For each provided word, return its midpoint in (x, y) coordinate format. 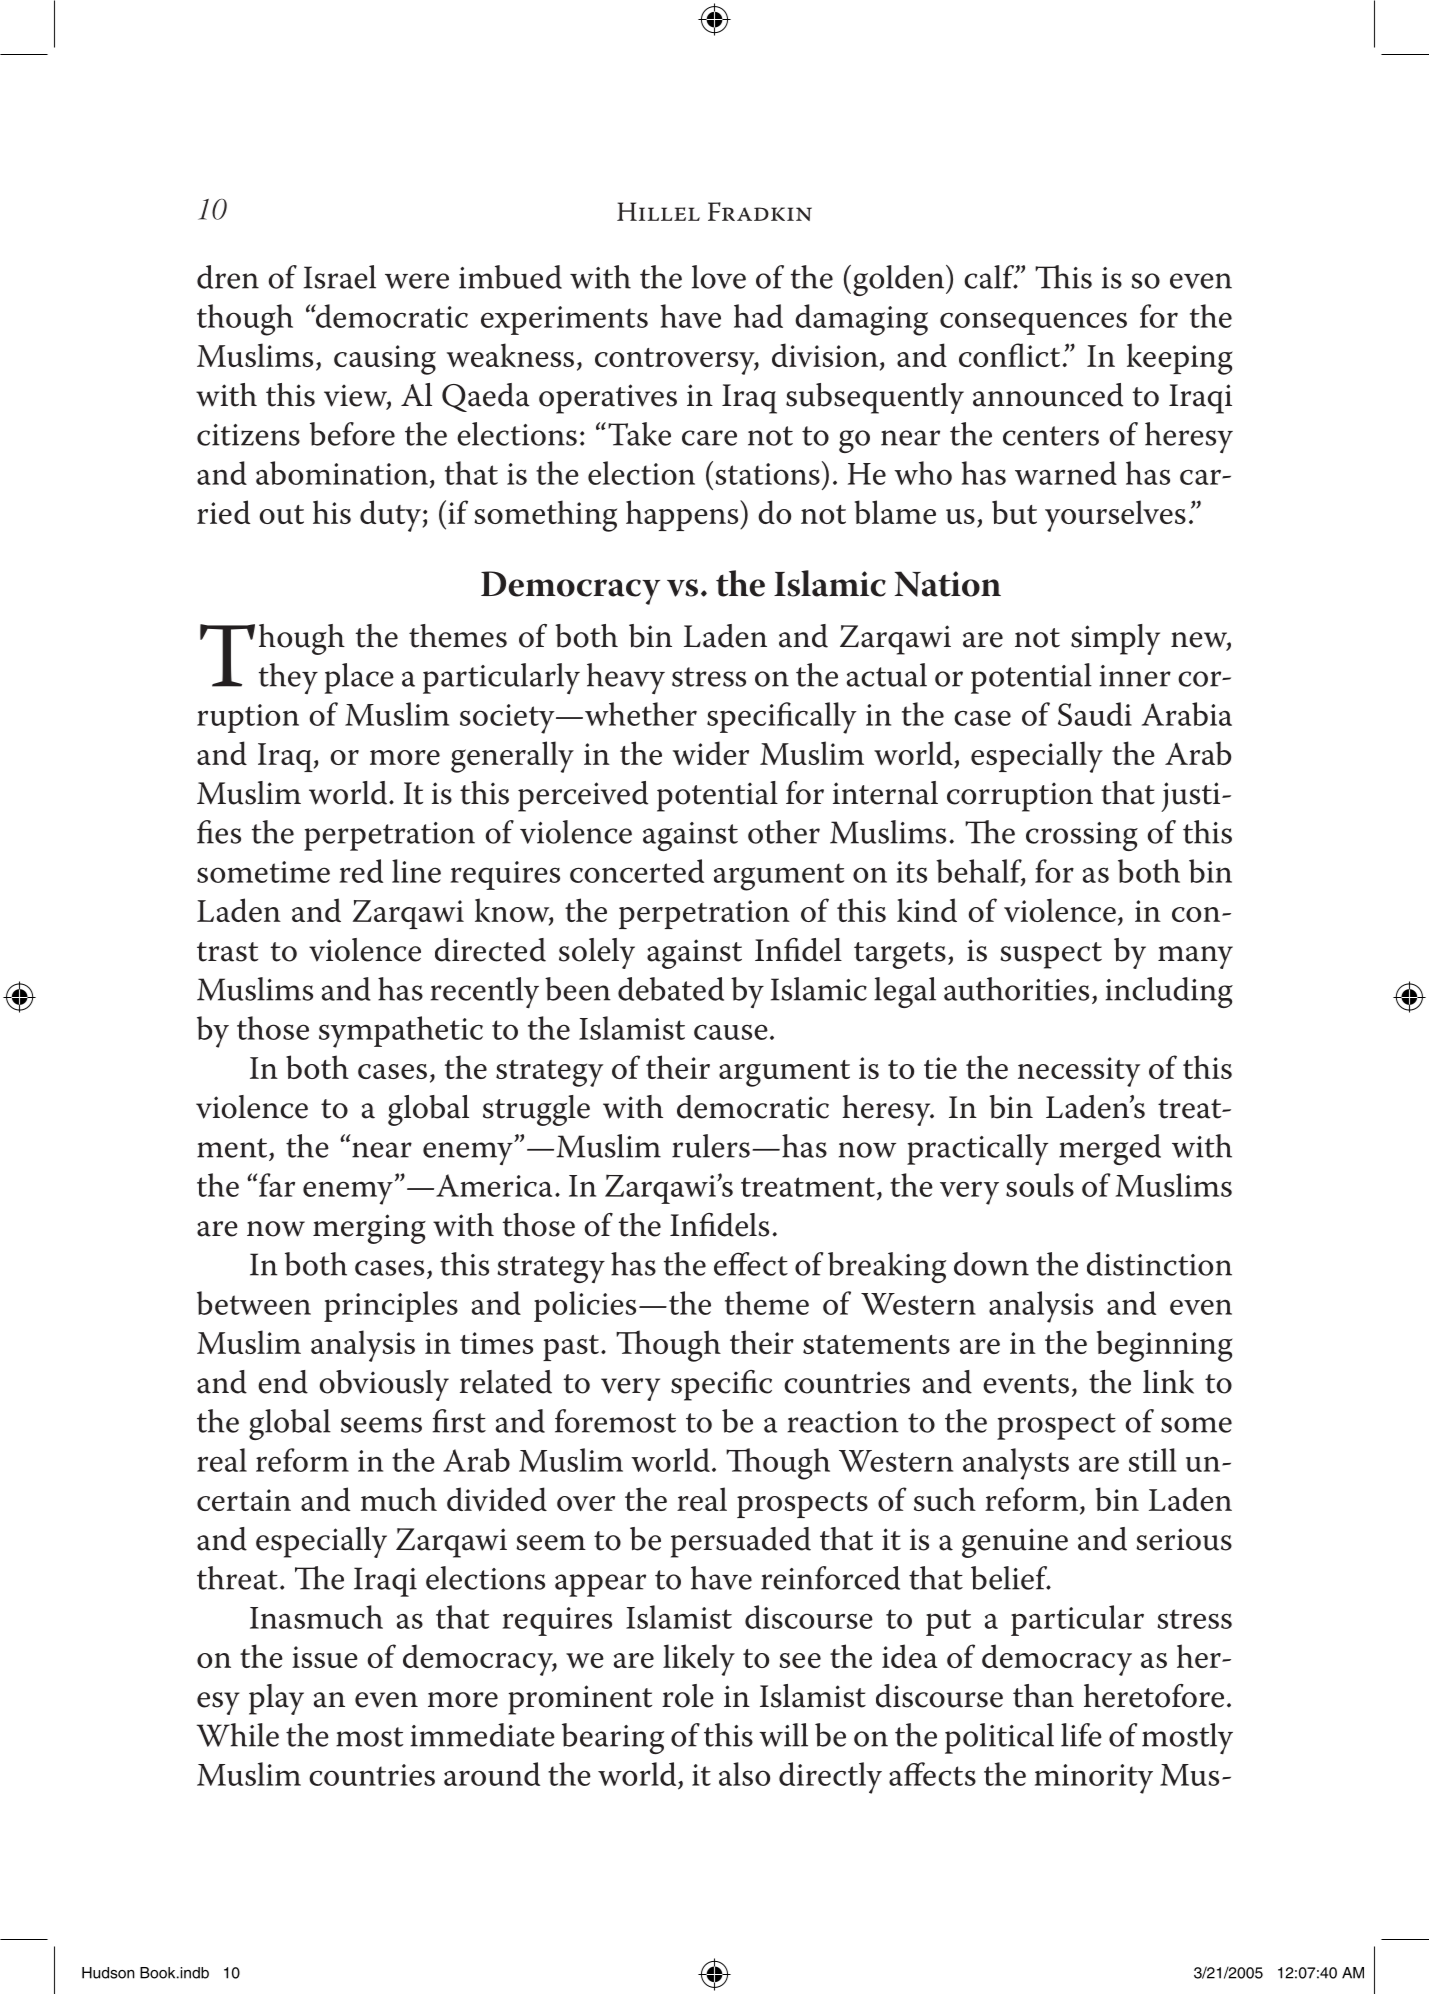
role (688, 1696)
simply (1115, 639)
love (719, 277)
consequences (1033, 323)
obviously (384, 1385)
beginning (1165, 1346)
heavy (626, 678)
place (359, 678)
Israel (340, 277)
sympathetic (401, 1032)
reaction (843, 1422)
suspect (1051, 955)
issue (325, 1657)
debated (671, 989)
